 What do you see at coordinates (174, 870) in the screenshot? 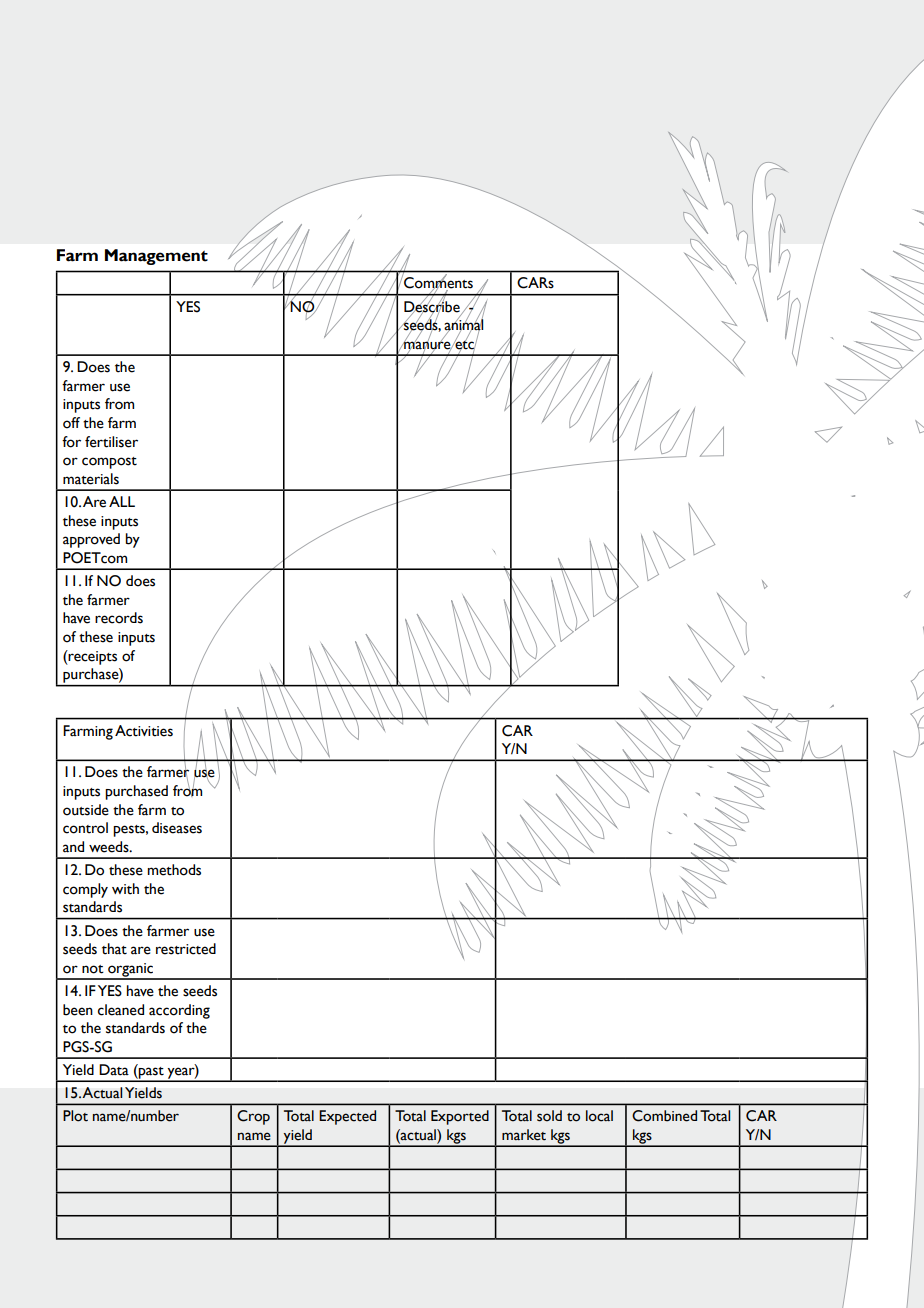
I see `methods` at bounding box center [174, 870].
